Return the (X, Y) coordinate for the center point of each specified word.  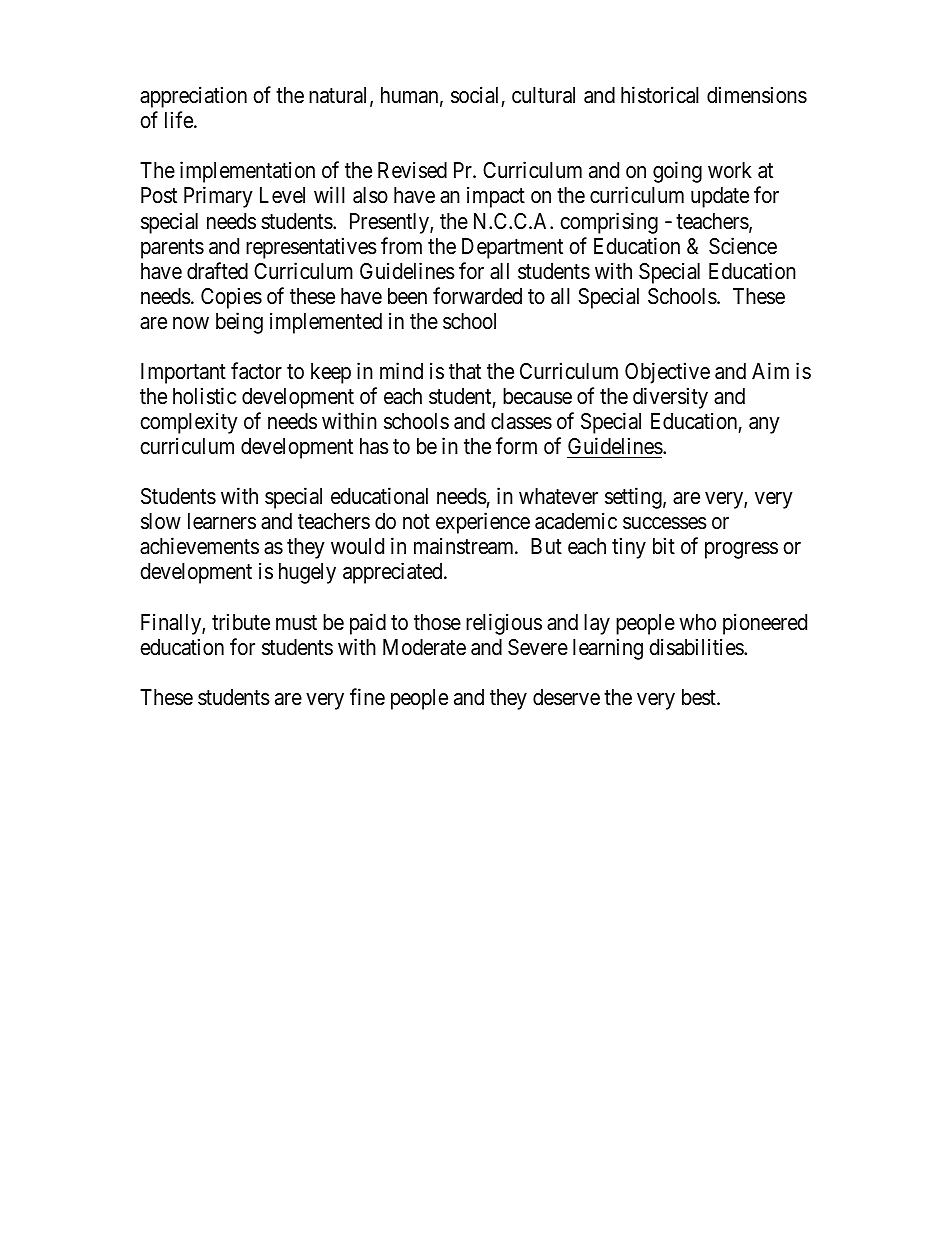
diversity (670, 398)
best (700, 697)
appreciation (193, 97)
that (465, 371)
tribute (241, 622)
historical (660, 95)
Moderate (424, 647)
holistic (204, 396)
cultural (543, 95)
